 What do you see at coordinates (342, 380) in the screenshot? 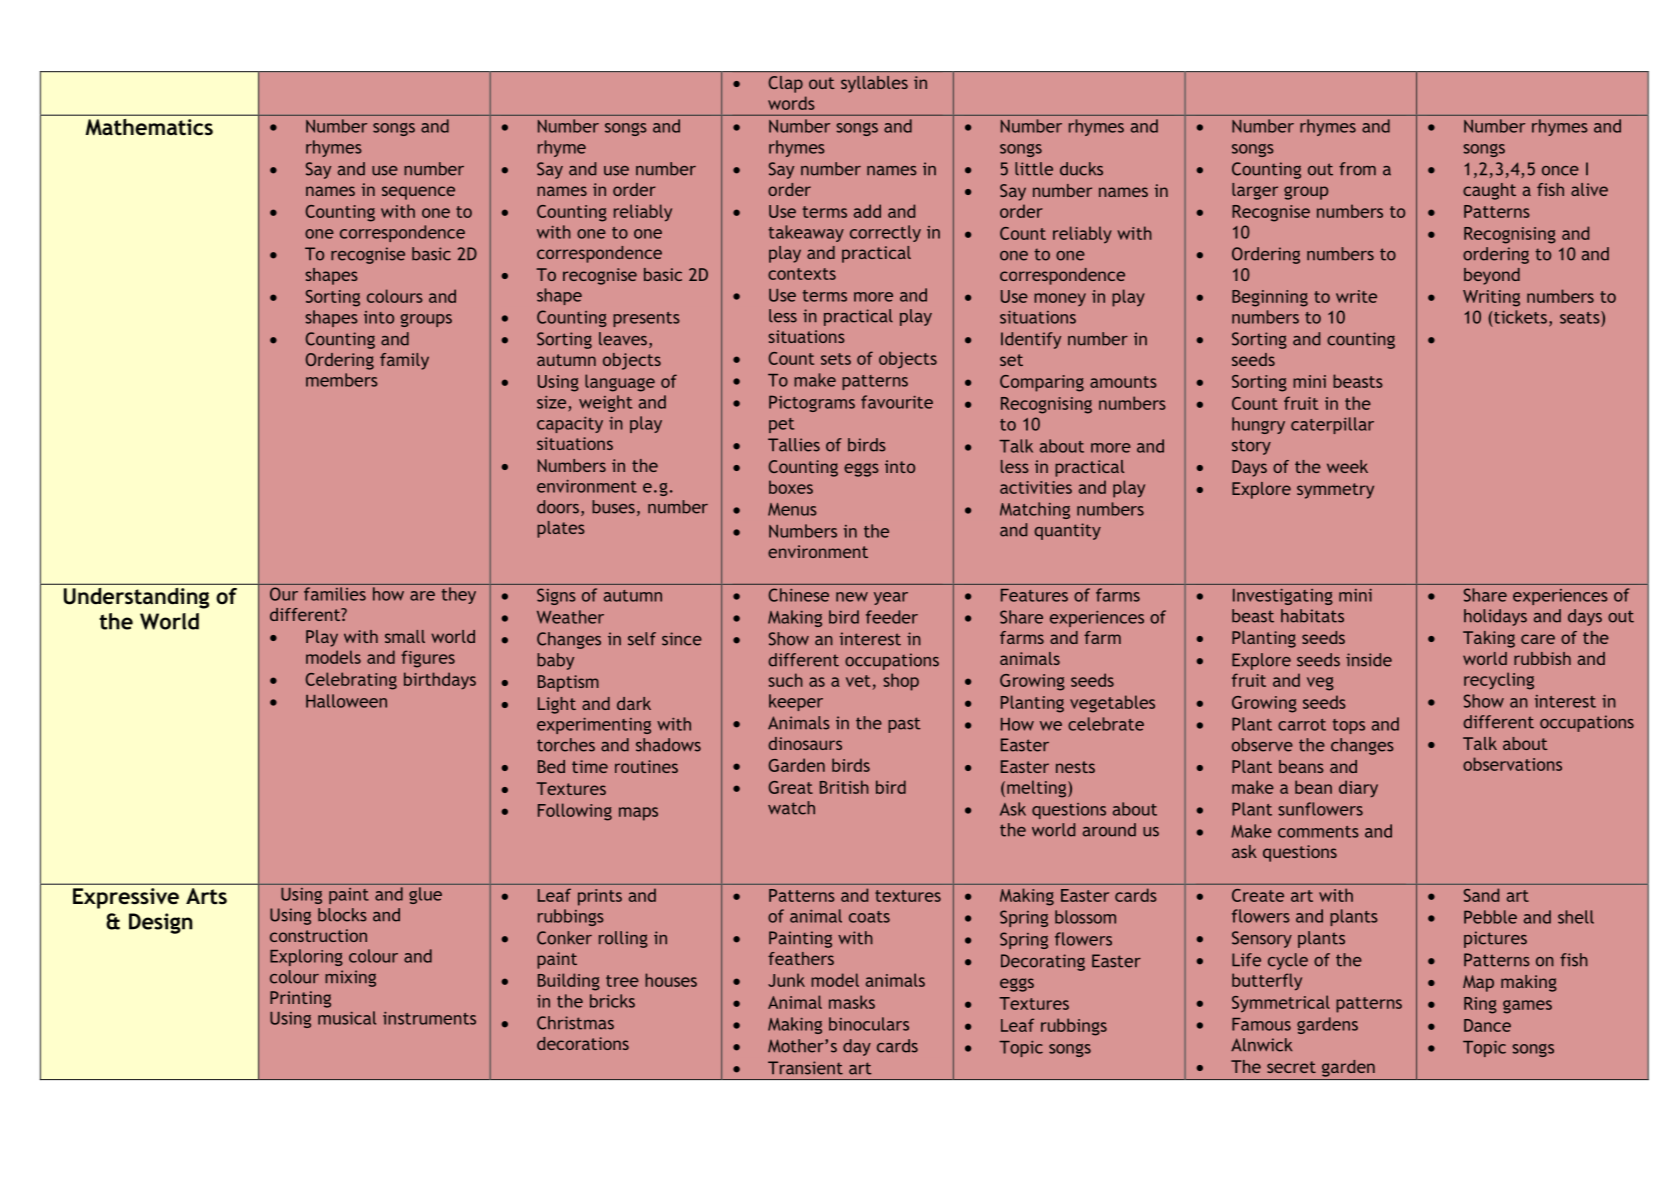
I see `members` at bounding box center [342, 380].
